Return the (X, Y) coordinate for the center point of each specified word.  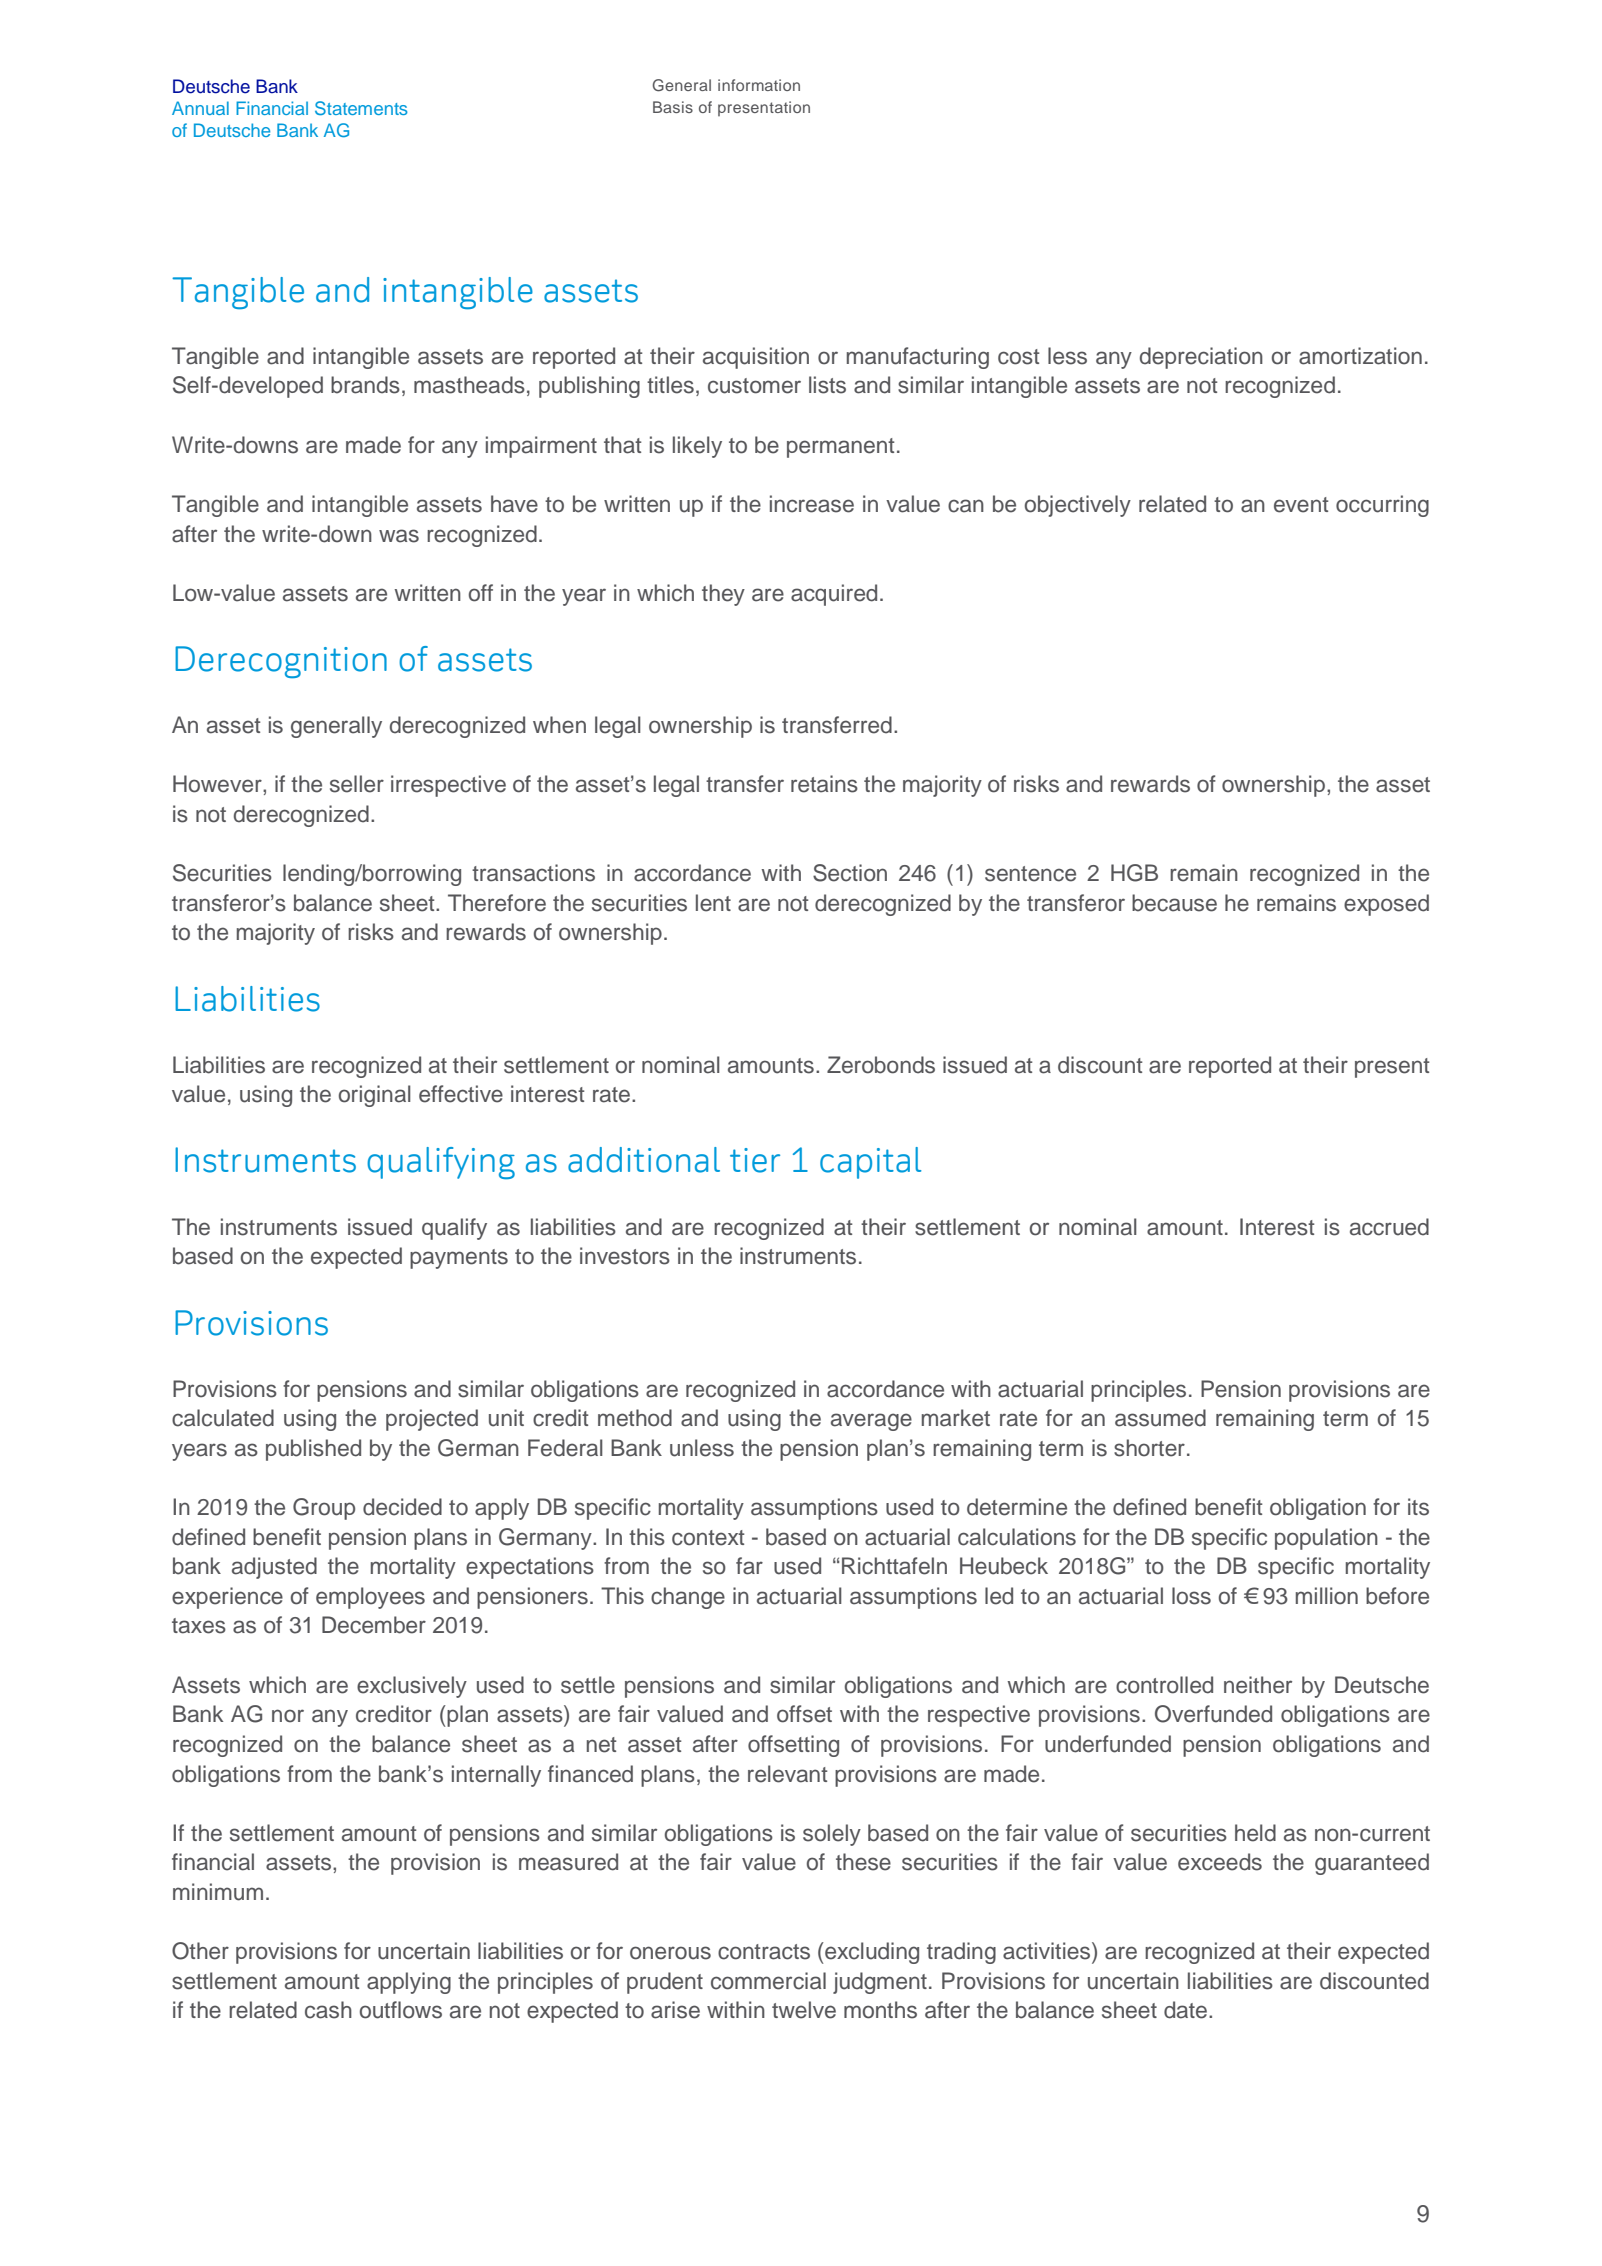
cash (328, 2010)
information (759, 85)
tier (755, 1160)
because (1174, 903)
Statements (361, 108)
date (1187, 2010)
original (375, 1096)
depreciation (1201, 358)
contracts (764, 1952)
